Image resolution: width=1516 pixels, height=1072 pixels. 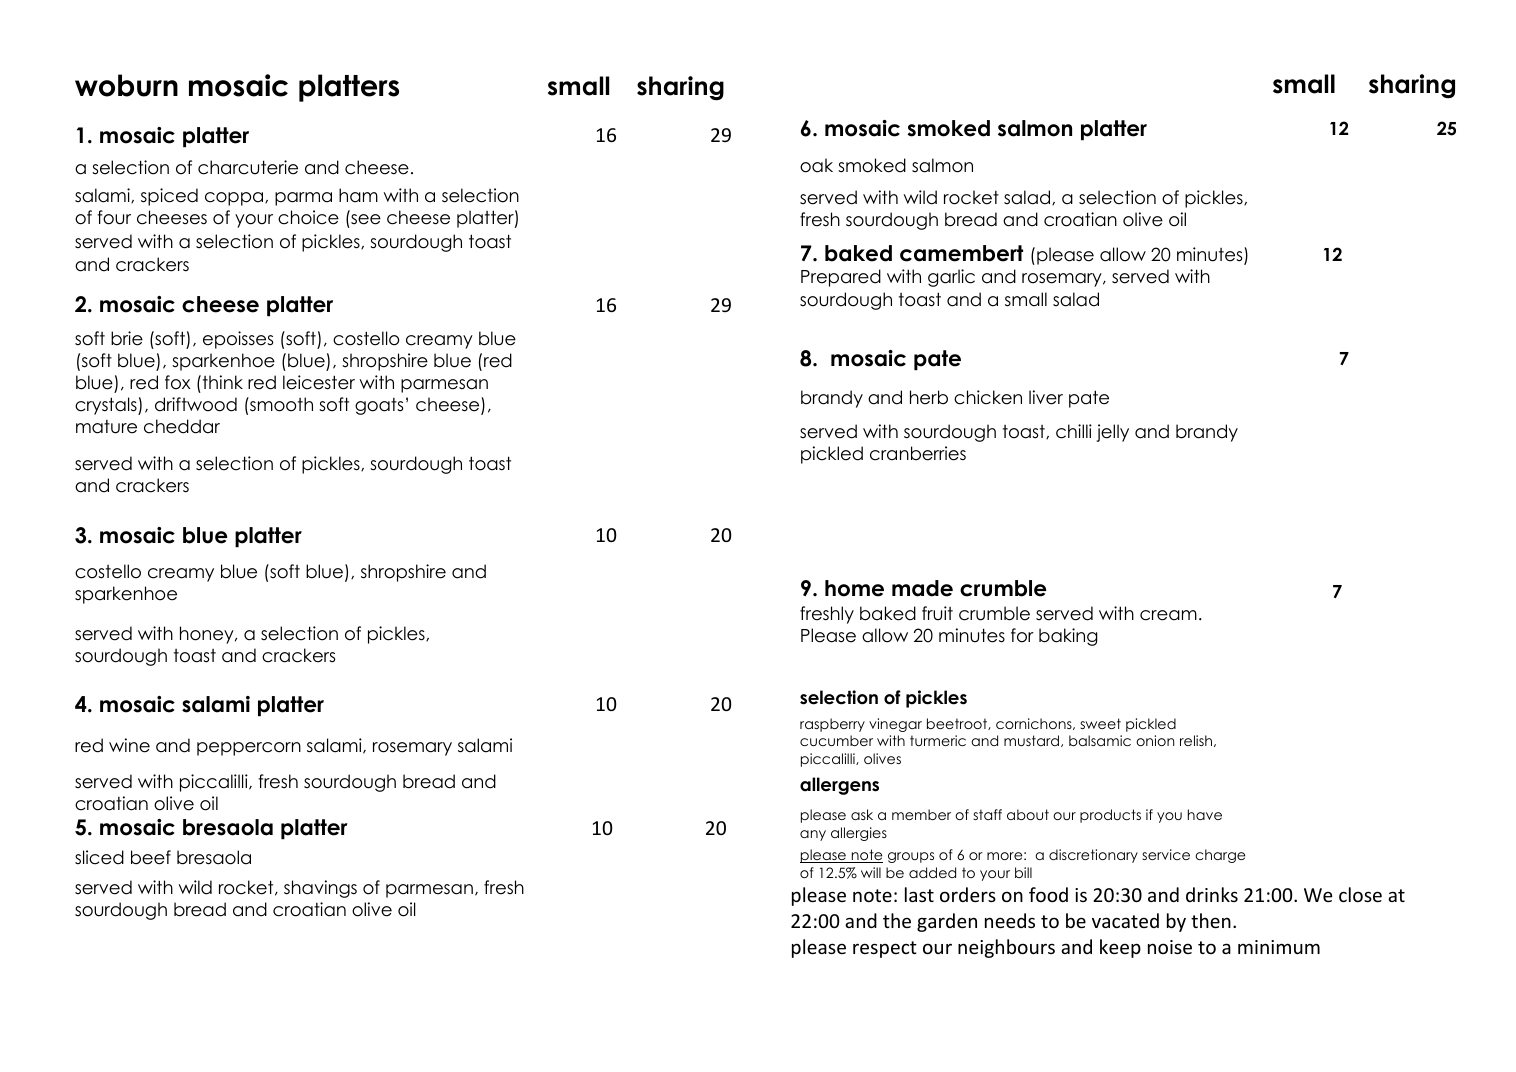 What do you see at coordinates (832, 725) in the screenshot?
I see `raspberry` at bounding box center [832, 725].
